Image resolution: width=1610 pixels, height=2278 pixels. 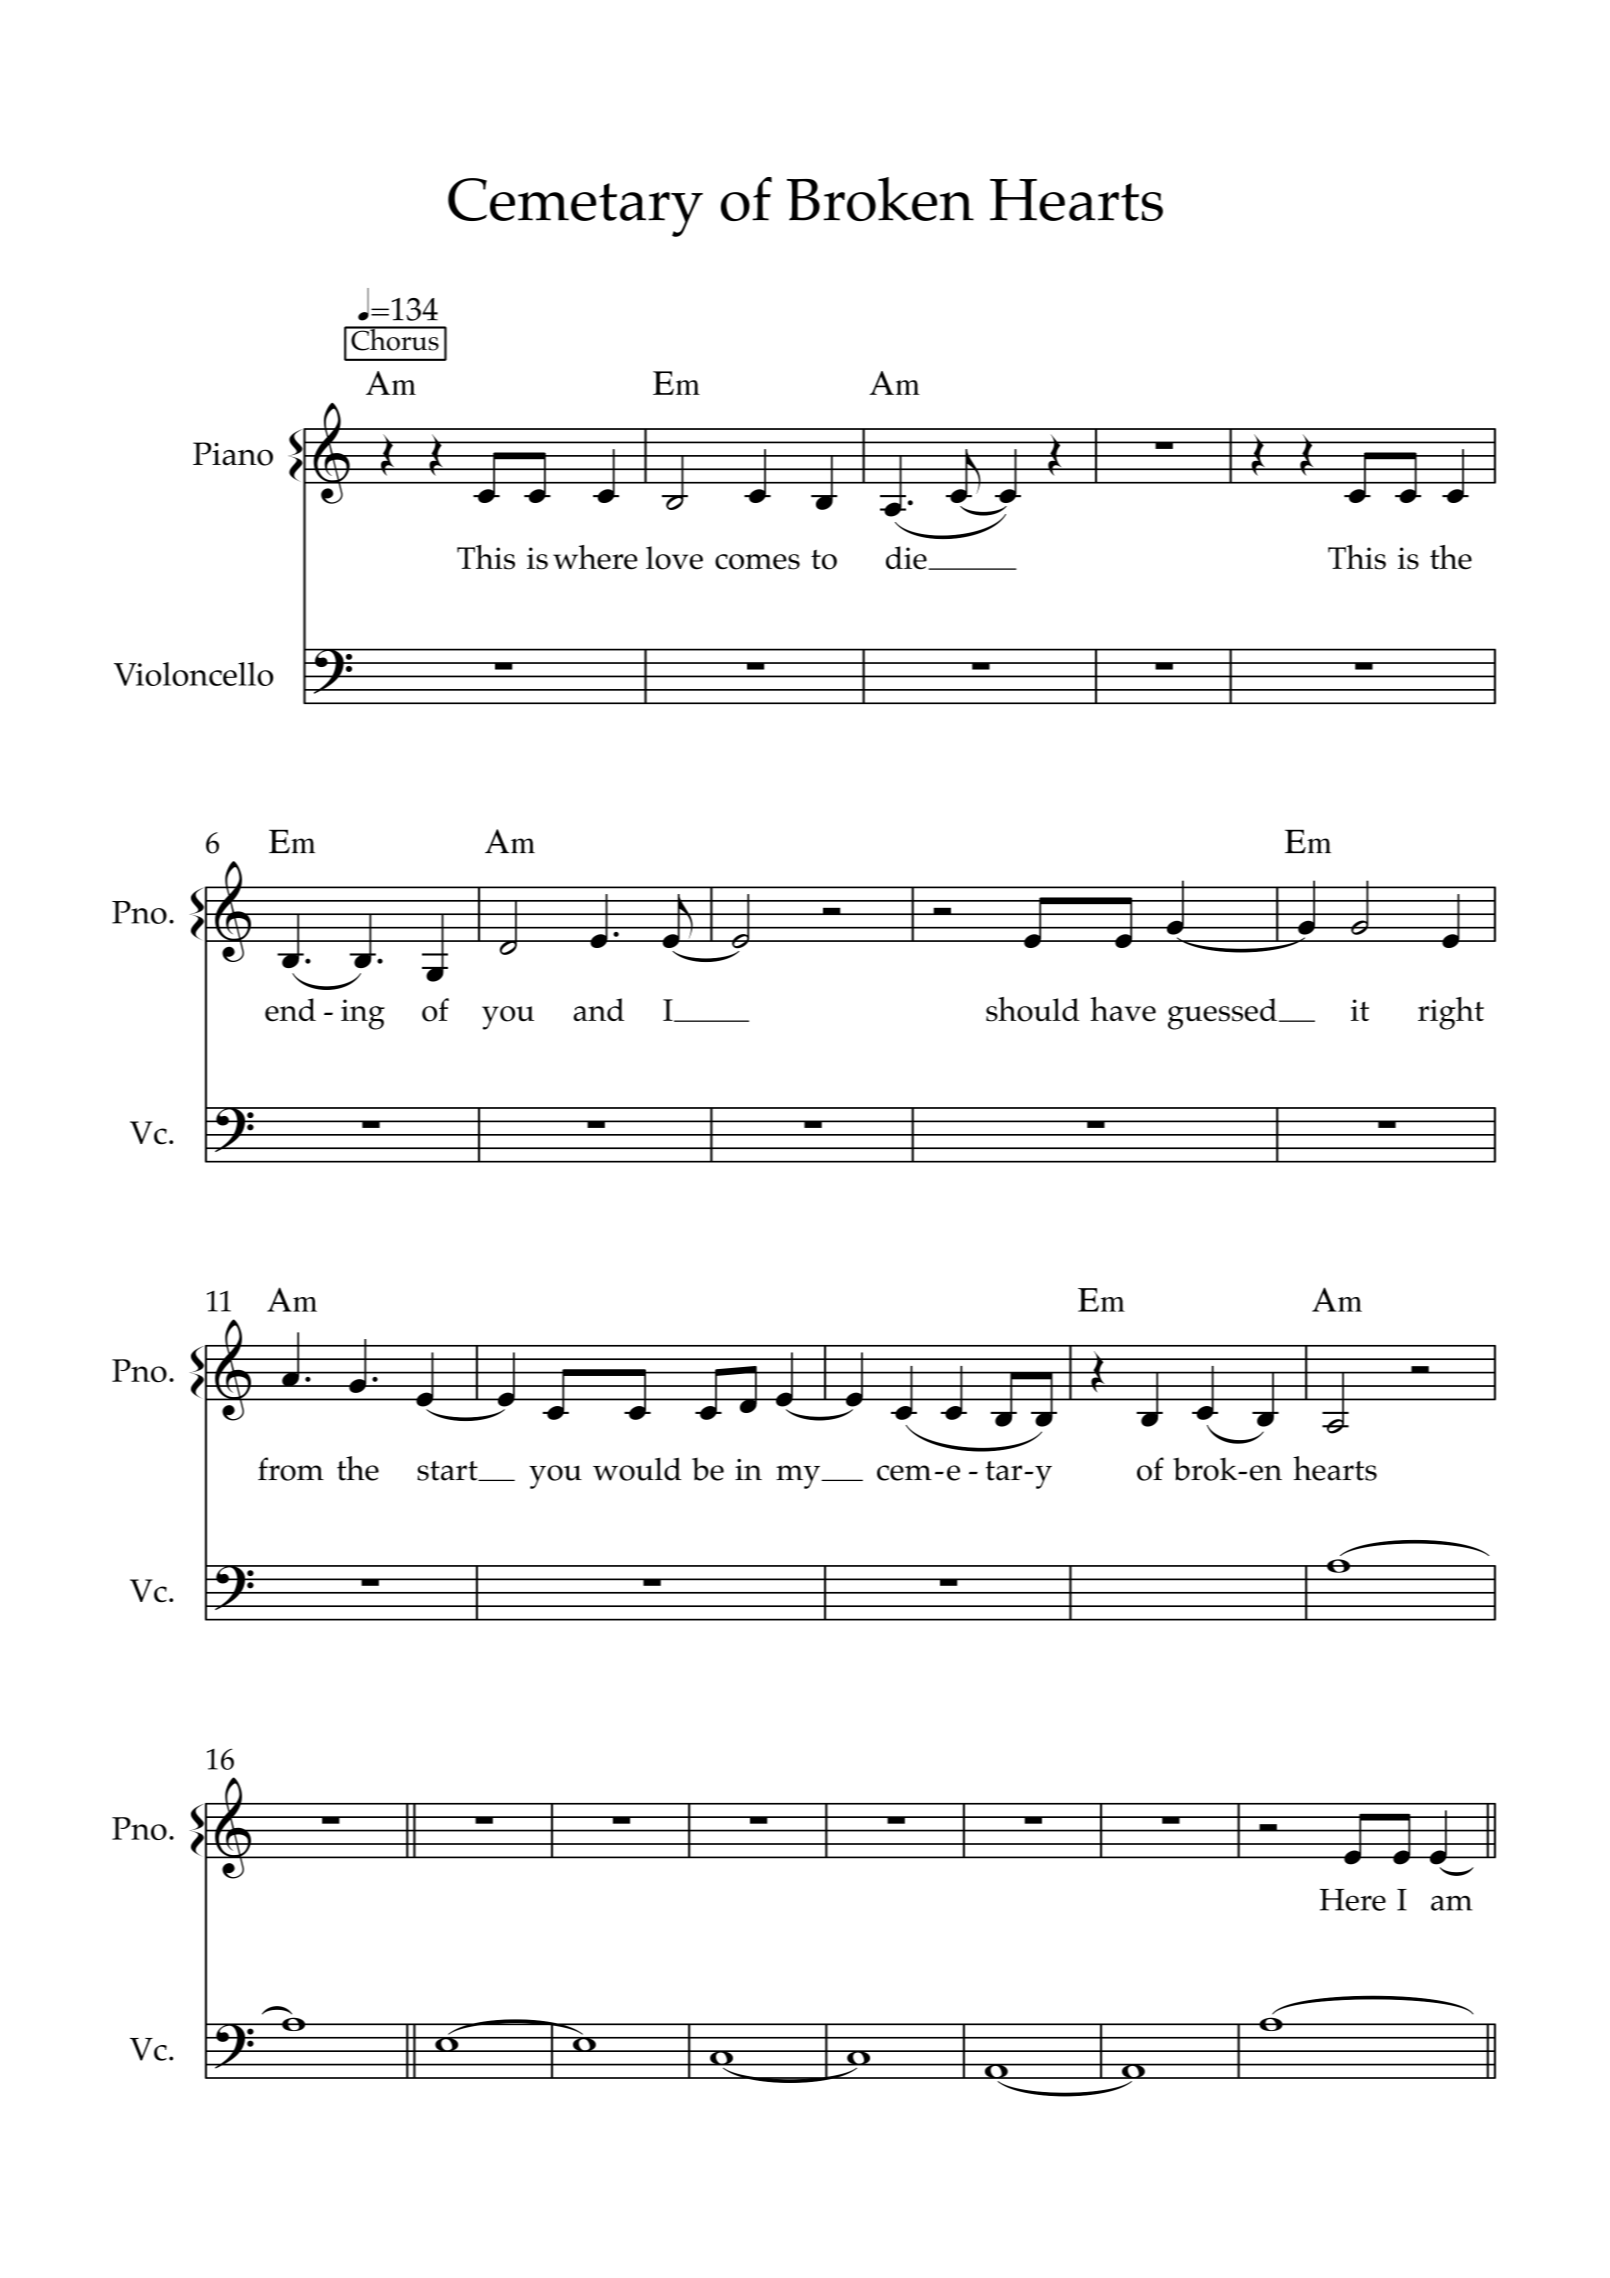 What do you see at coordinates (1123, 1009) in the document?
I see `have` at bounding box center [1123, 1009].
